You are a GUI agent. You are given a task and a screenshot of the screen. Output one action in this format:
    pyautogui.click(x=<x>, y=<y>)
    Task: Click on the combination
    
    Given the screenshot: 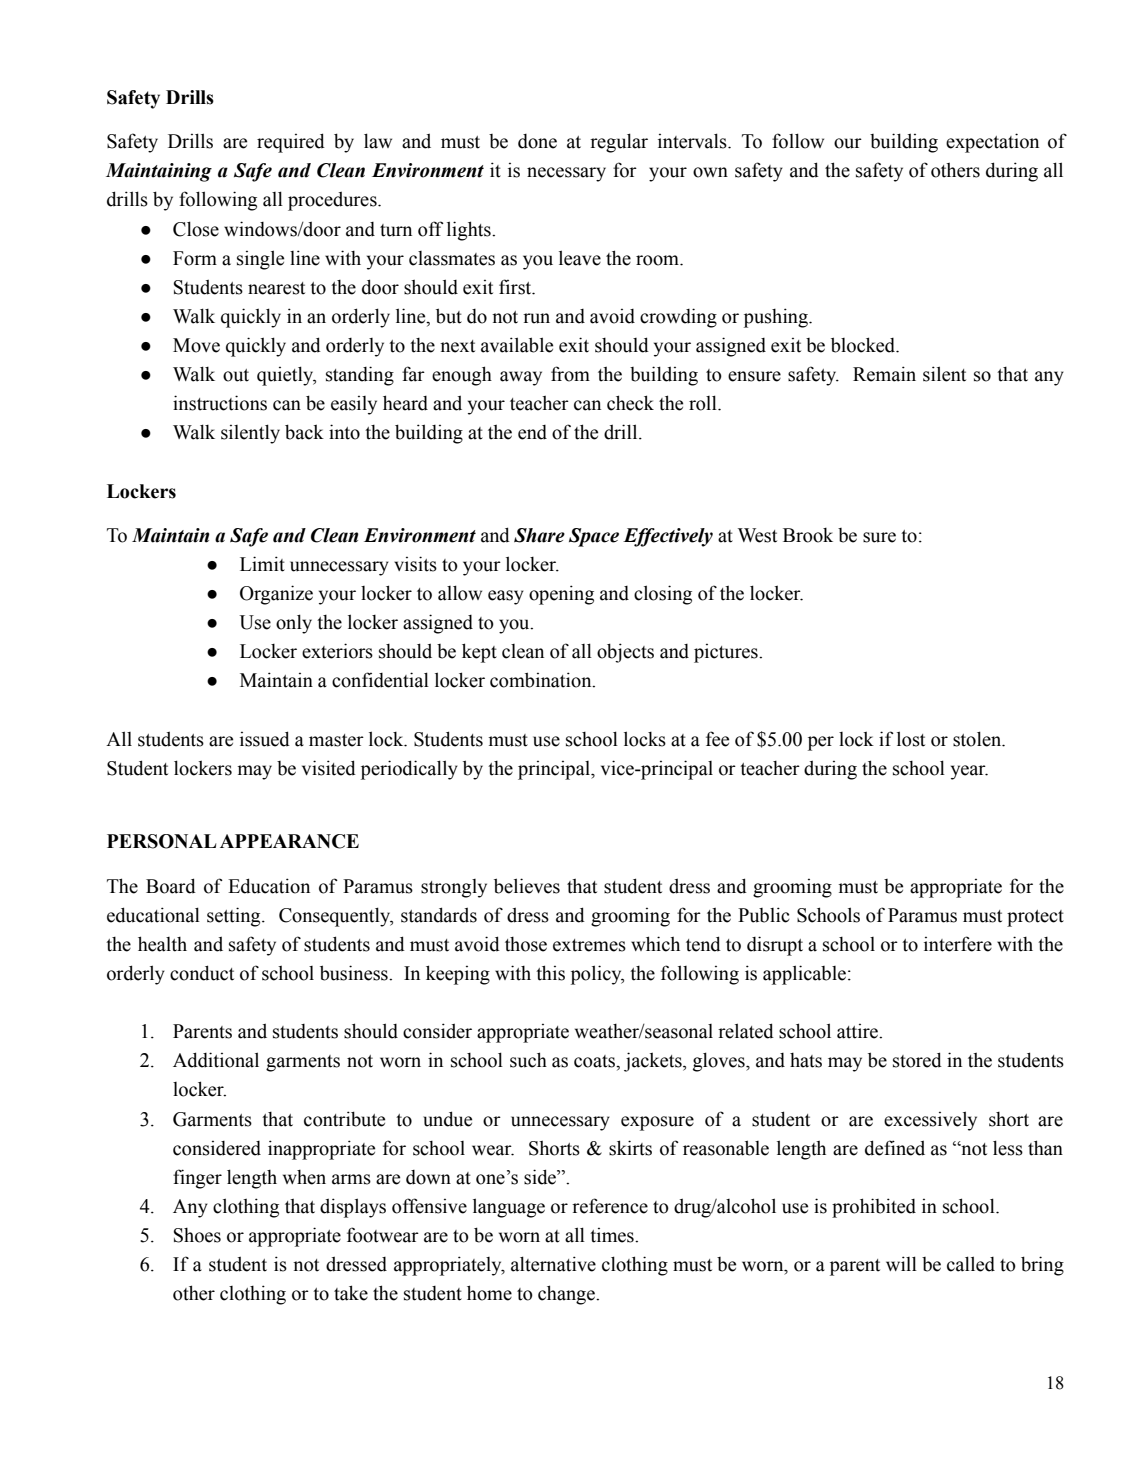 What is the action you would take?
    pyautogui.click(x=542, y=680)
